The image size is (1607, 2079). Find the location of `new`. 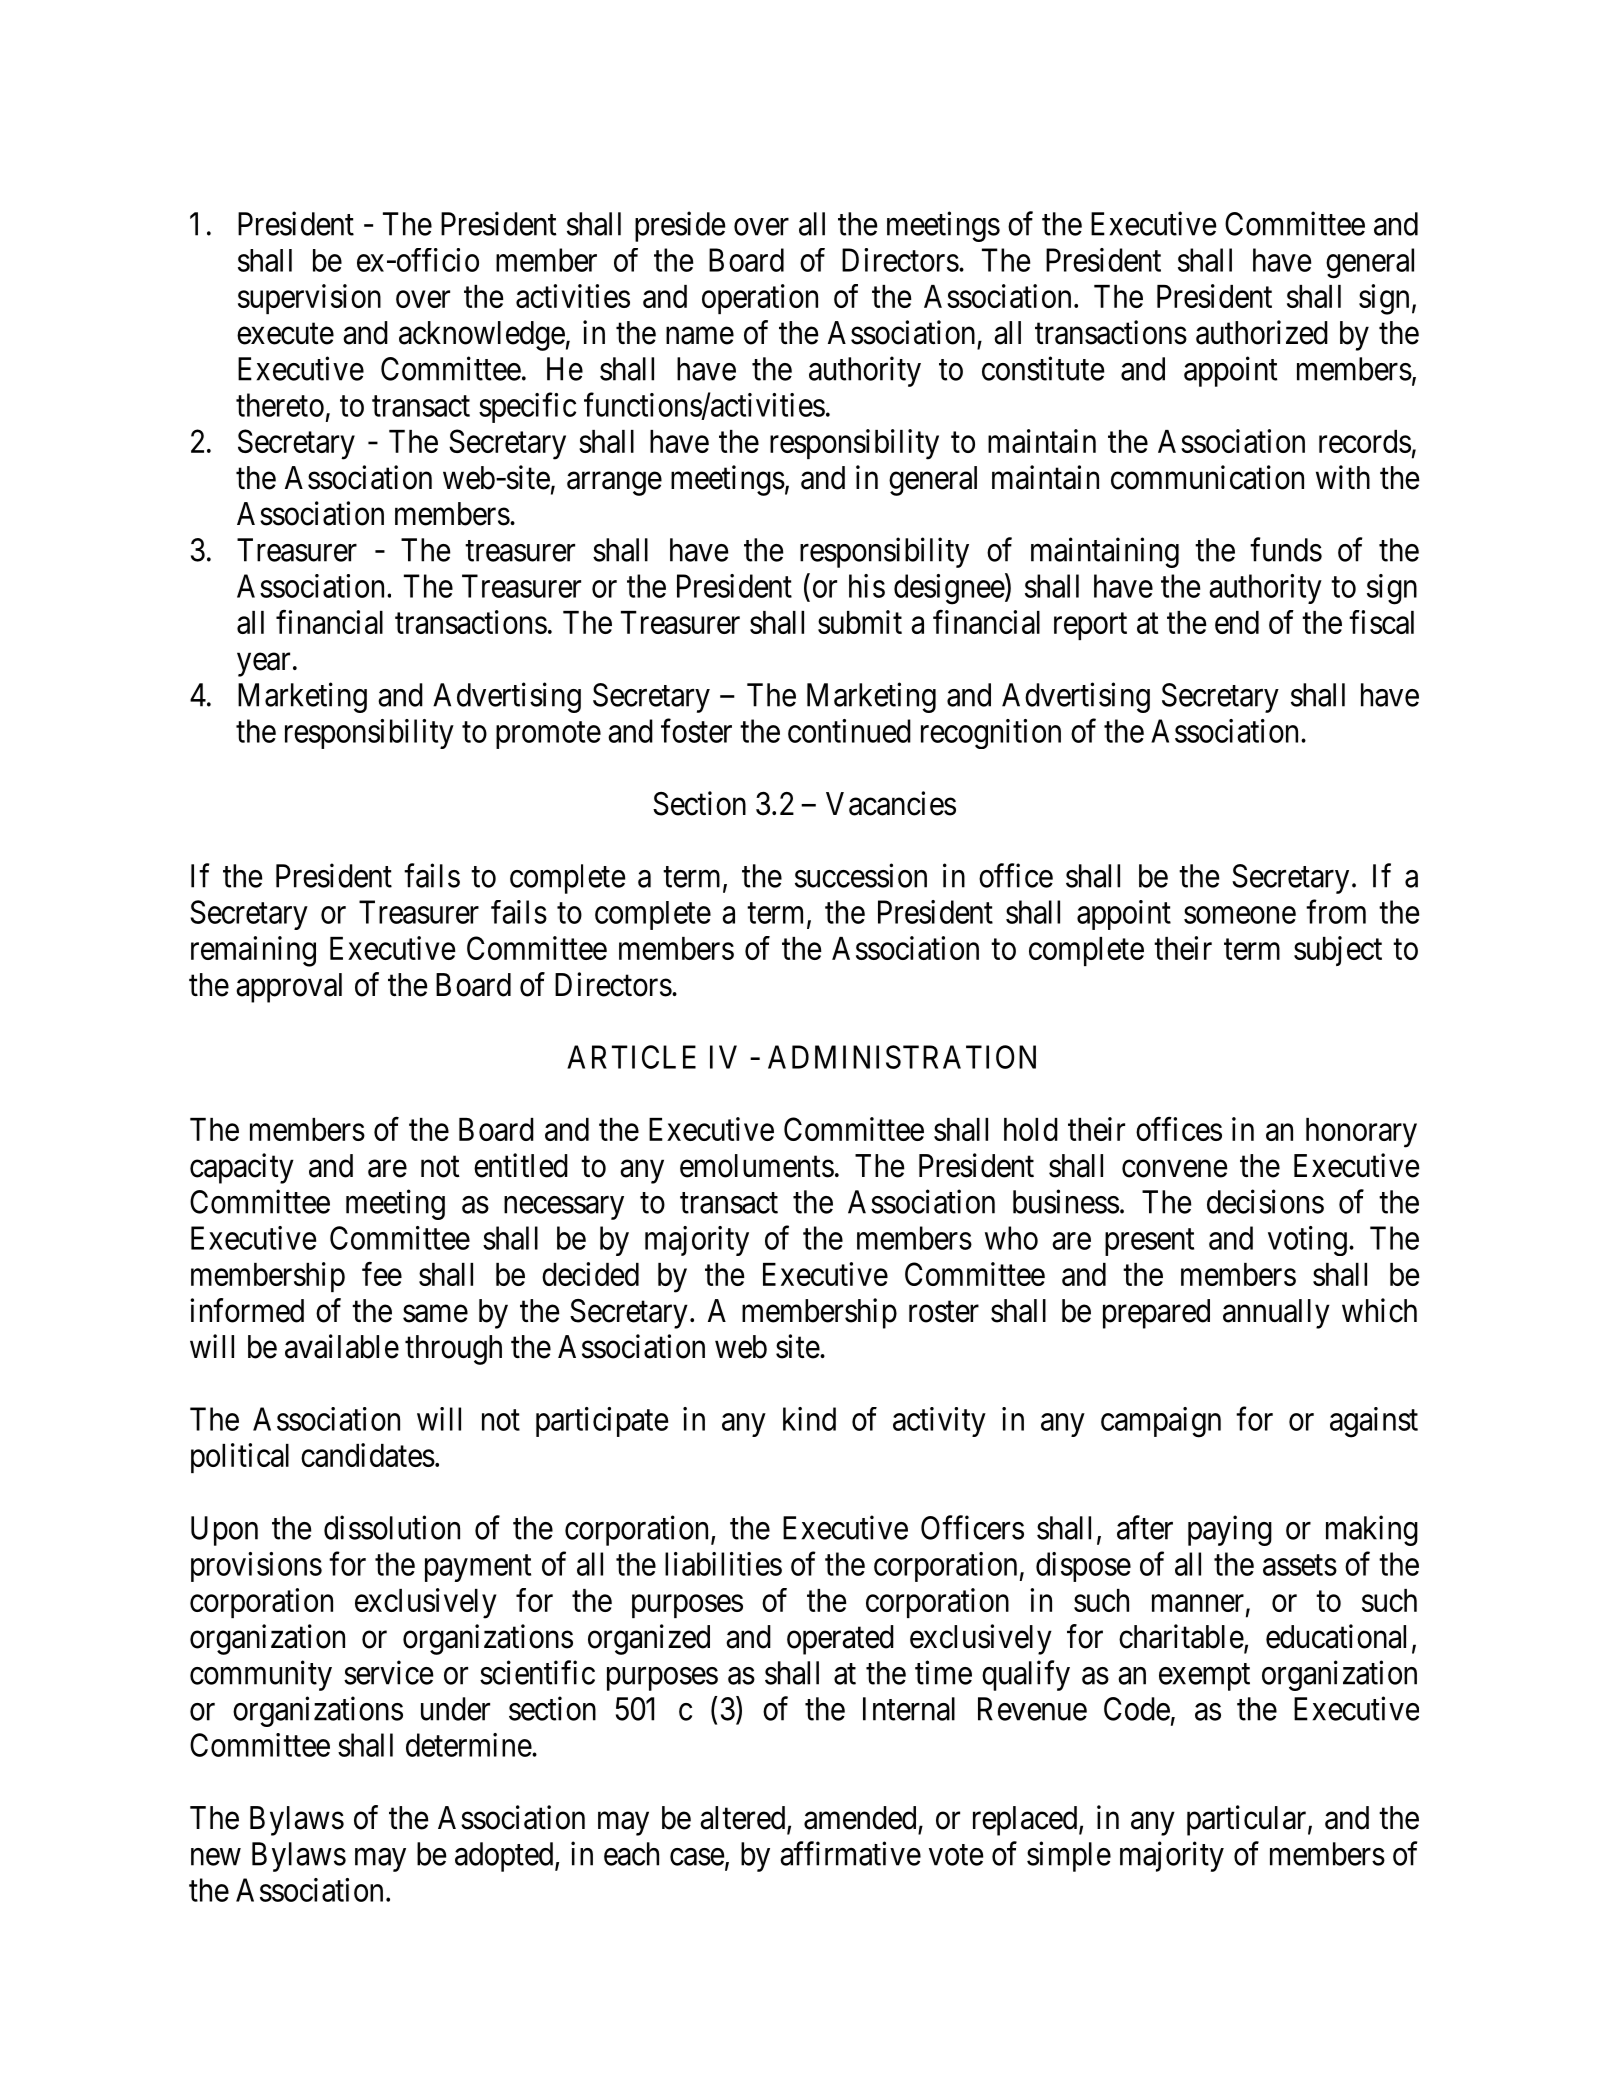

new is located at coordinates (216, 1857).
